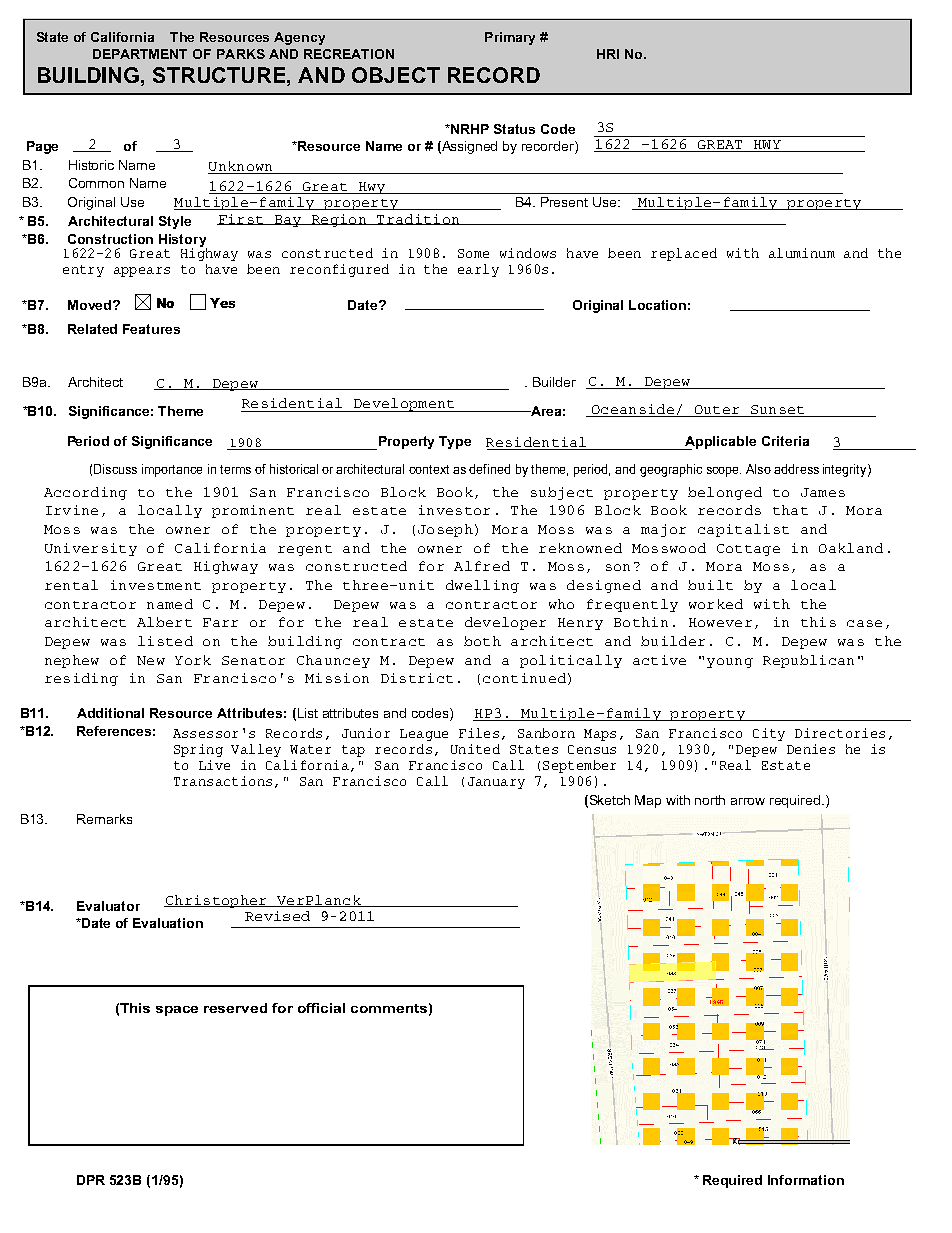  What do you see at coordinates (115, 469) in the screenshot?
I see `Discuss` at bounding box center [115, 469].
